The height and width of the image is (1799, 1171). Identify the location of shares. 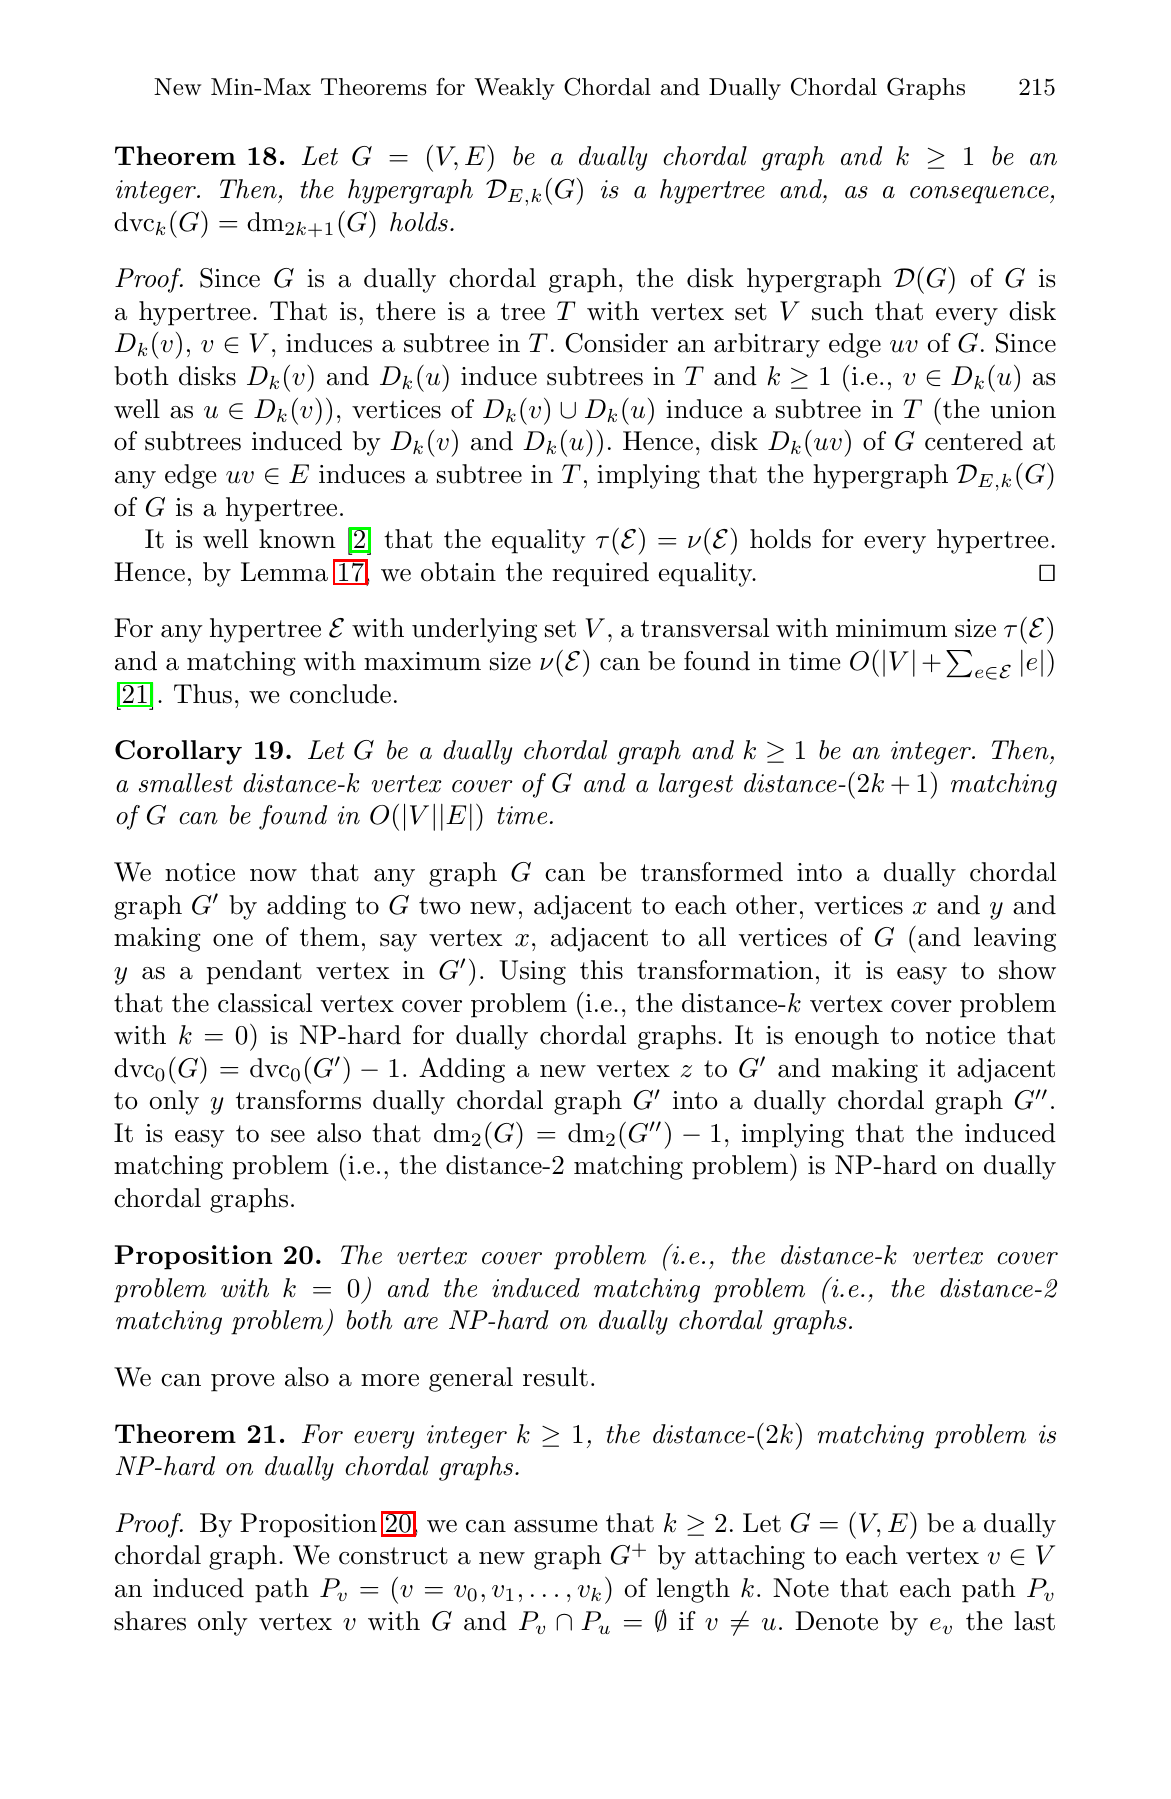
(150, 1621).
